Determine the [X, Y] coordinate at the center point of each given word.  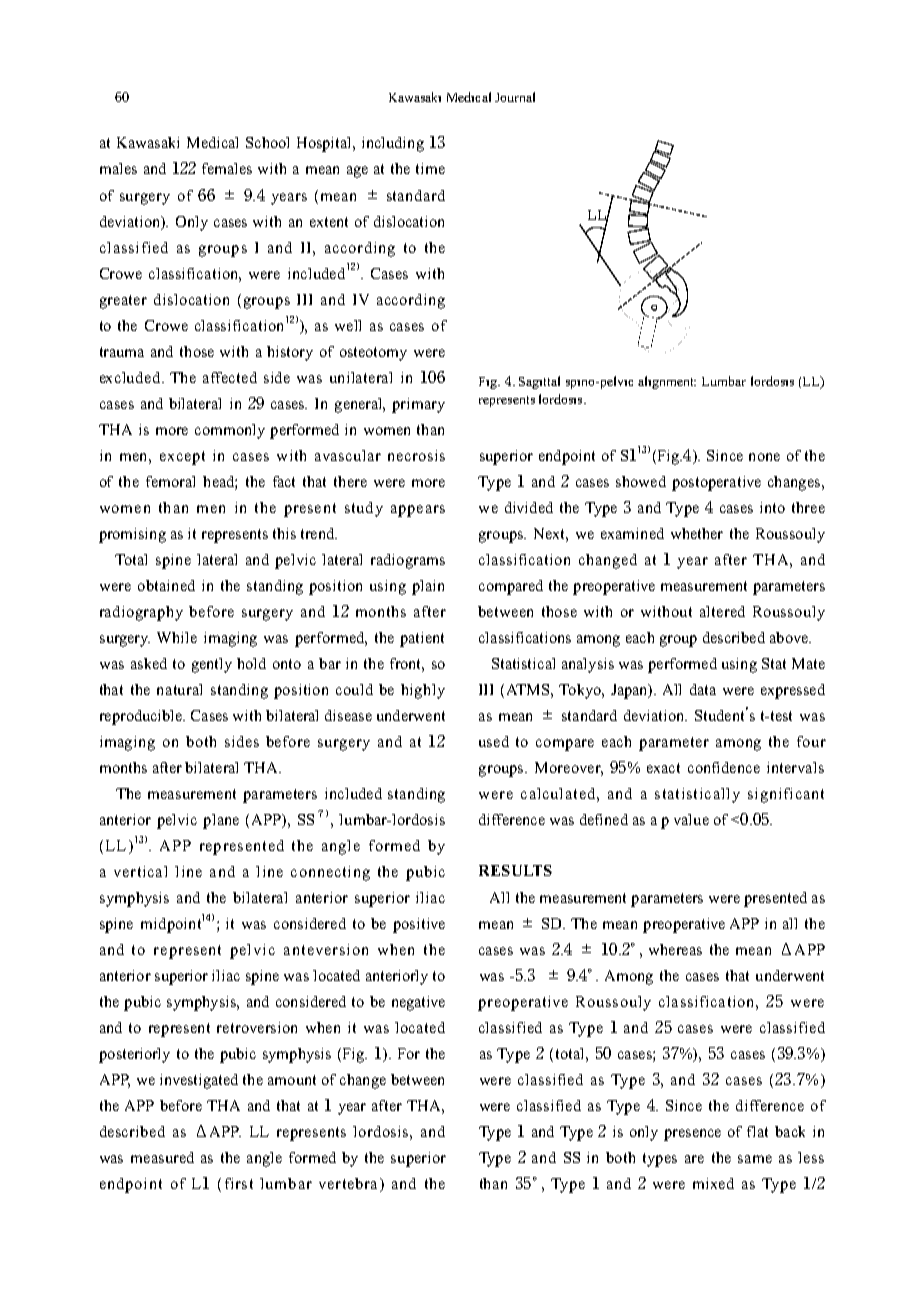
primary [418, 405]
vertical [140, 871]
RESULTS [515, 870]
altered [722, 611]
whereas [675, 949]
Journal [515, 97]
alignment [667, 382]
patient [422, 639]
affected [230, 377]
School [267, 142]
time [430, 168]
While [177, 637]
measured [162, 1157]
